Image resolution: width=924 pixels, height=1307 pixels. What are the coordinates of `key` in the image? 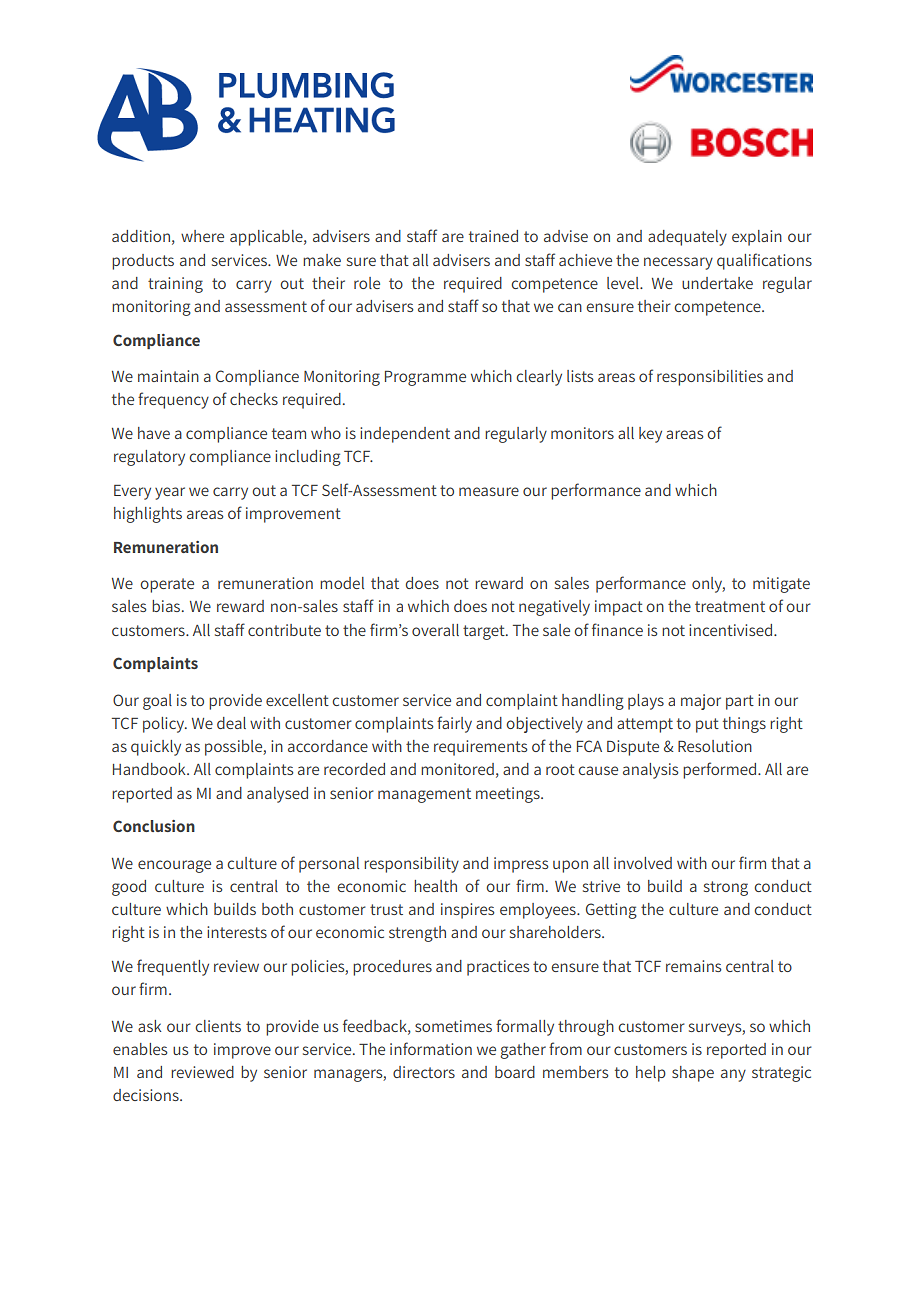 It's located at (650, 435).
